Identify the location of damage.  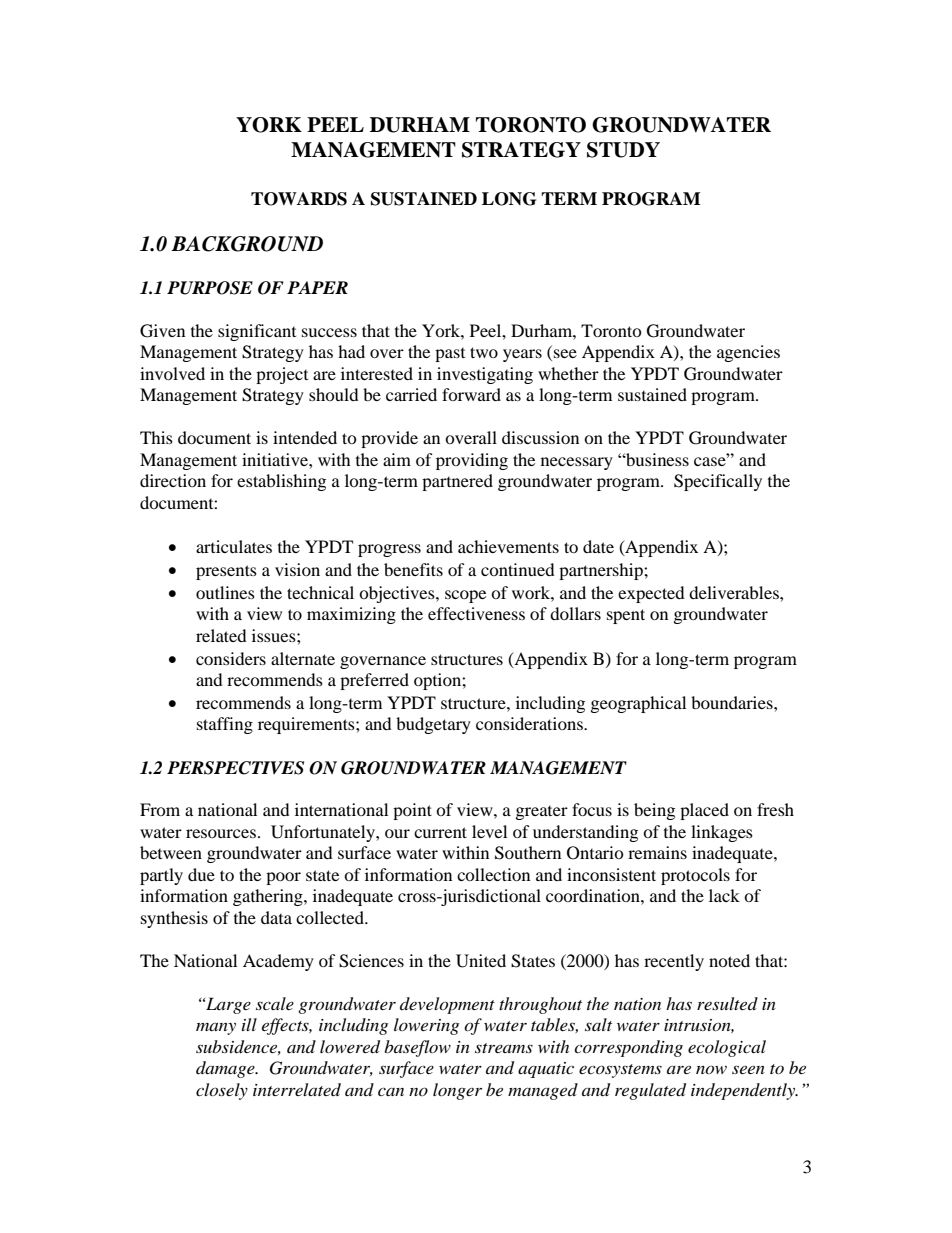
(226, 1069).
